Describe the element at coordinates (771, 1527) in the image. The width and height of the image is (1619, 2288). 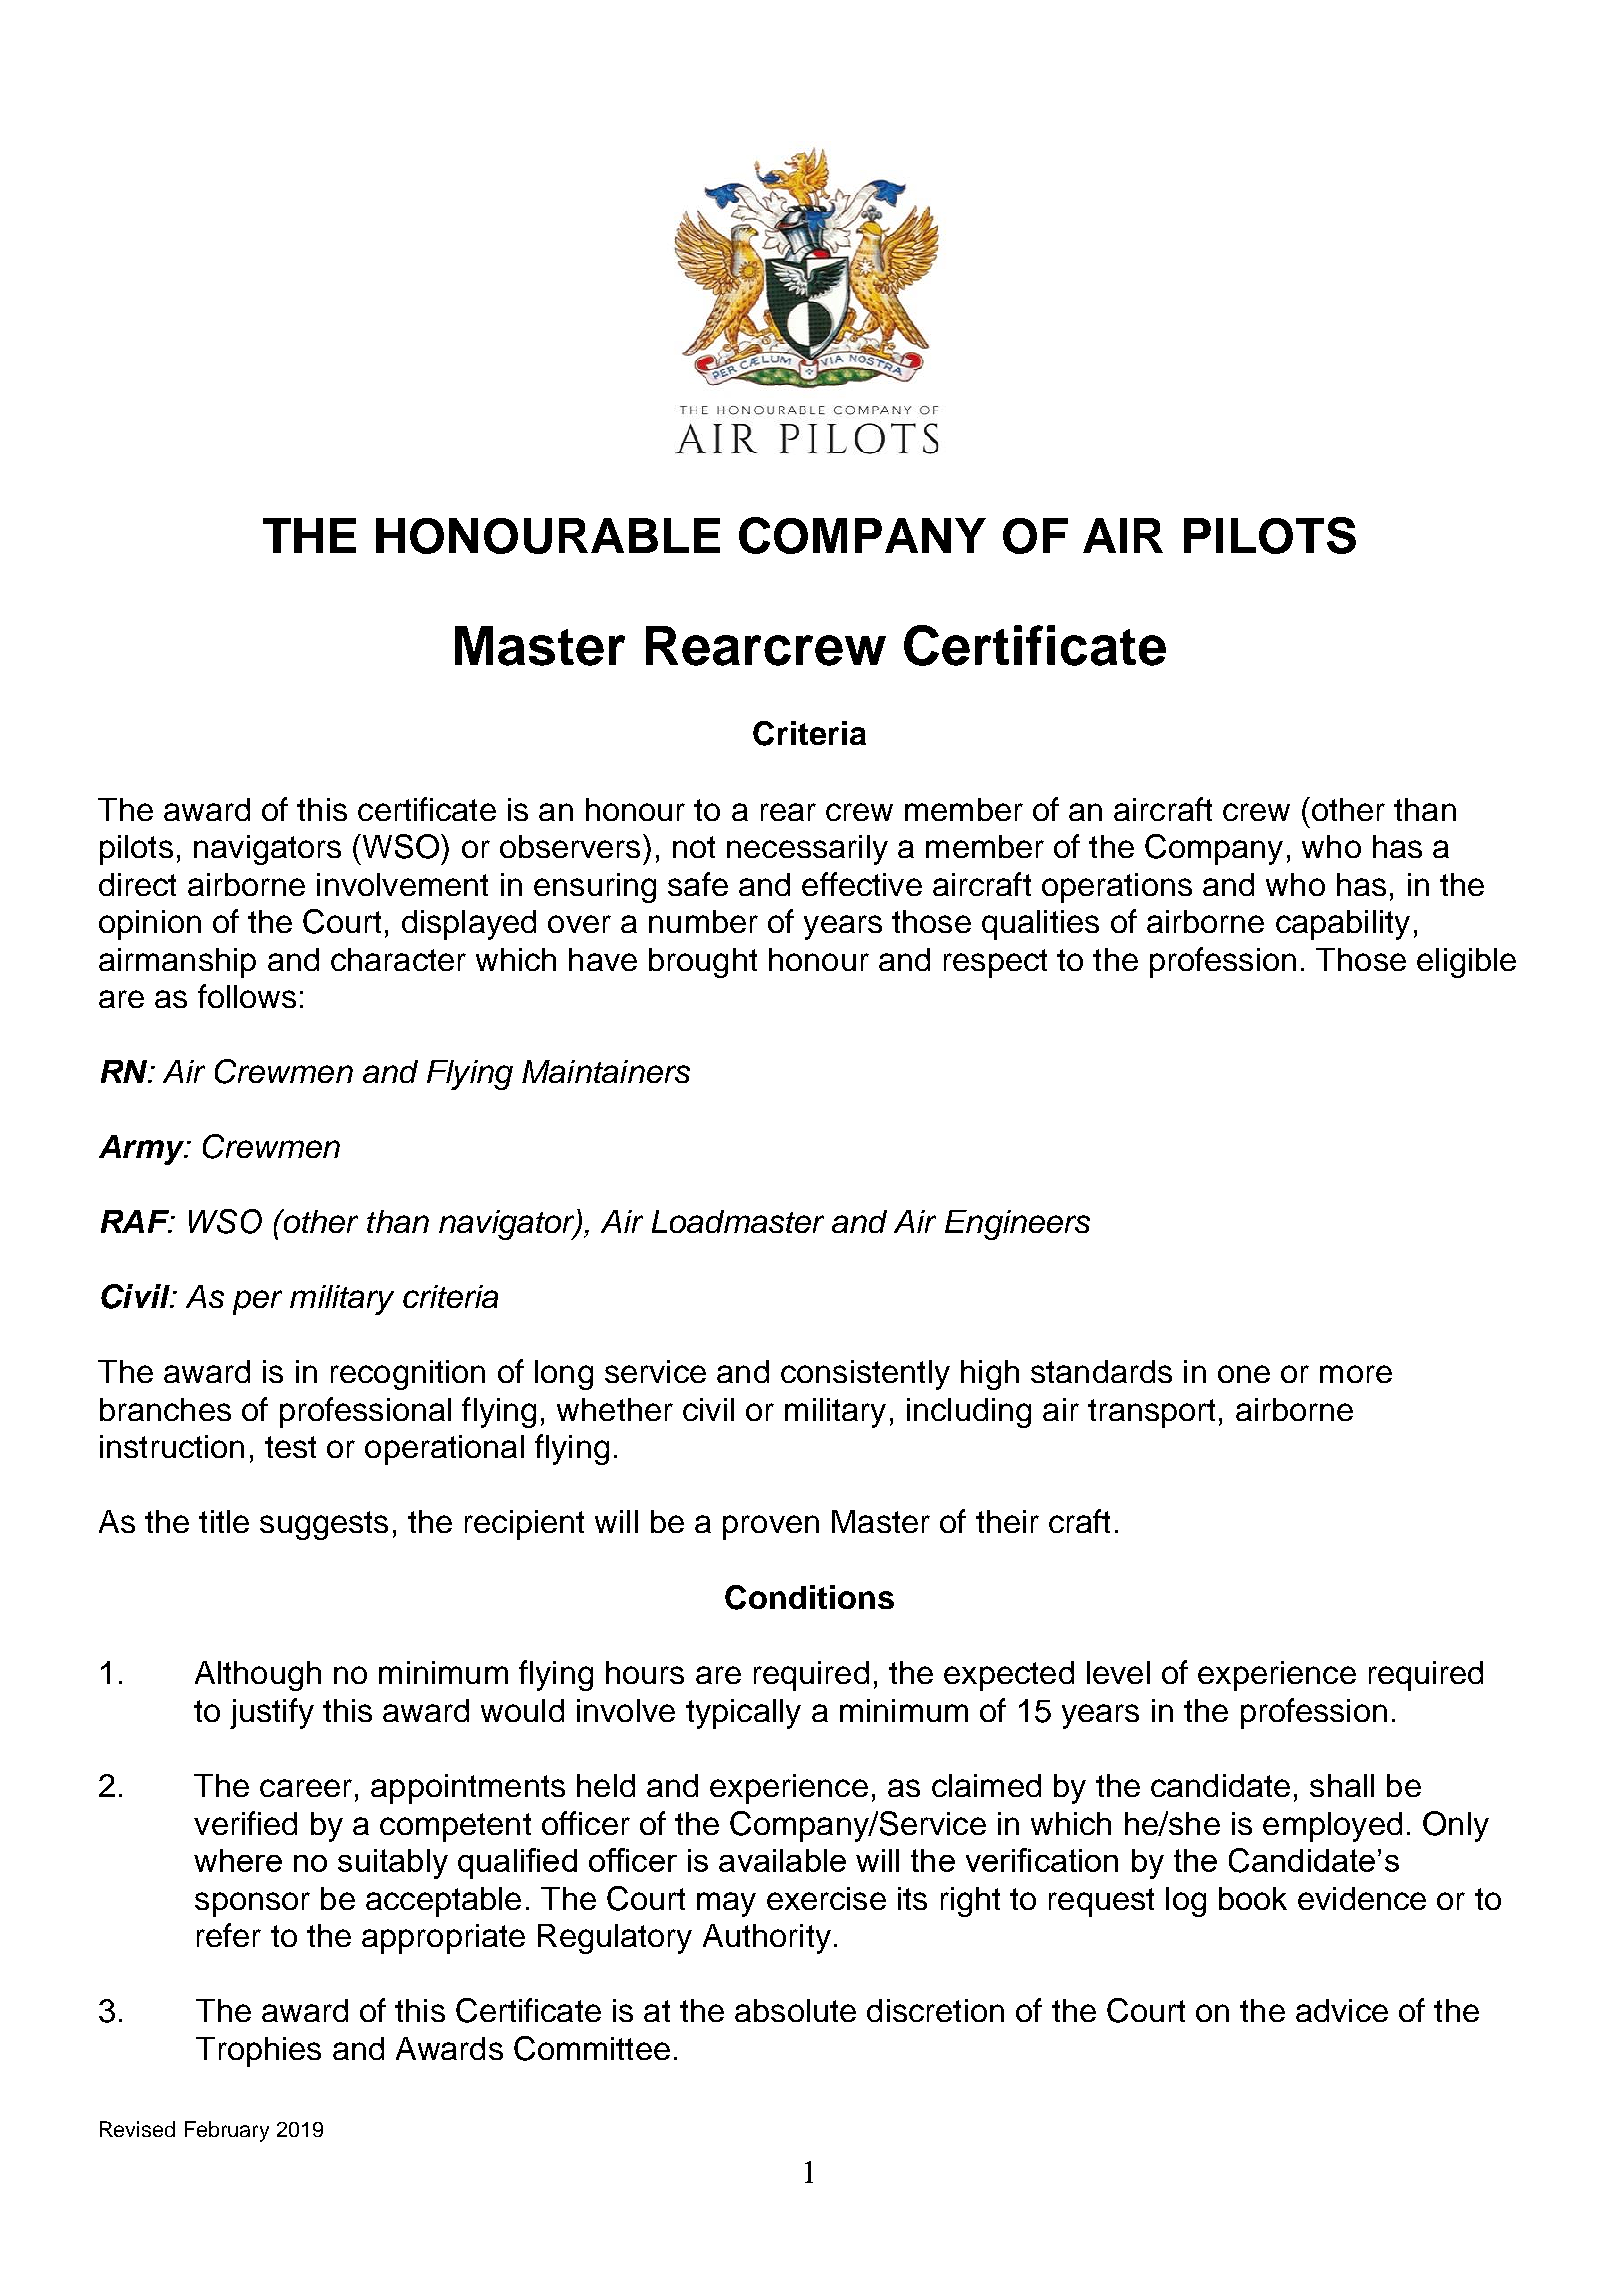
I see `proven` at that location.
